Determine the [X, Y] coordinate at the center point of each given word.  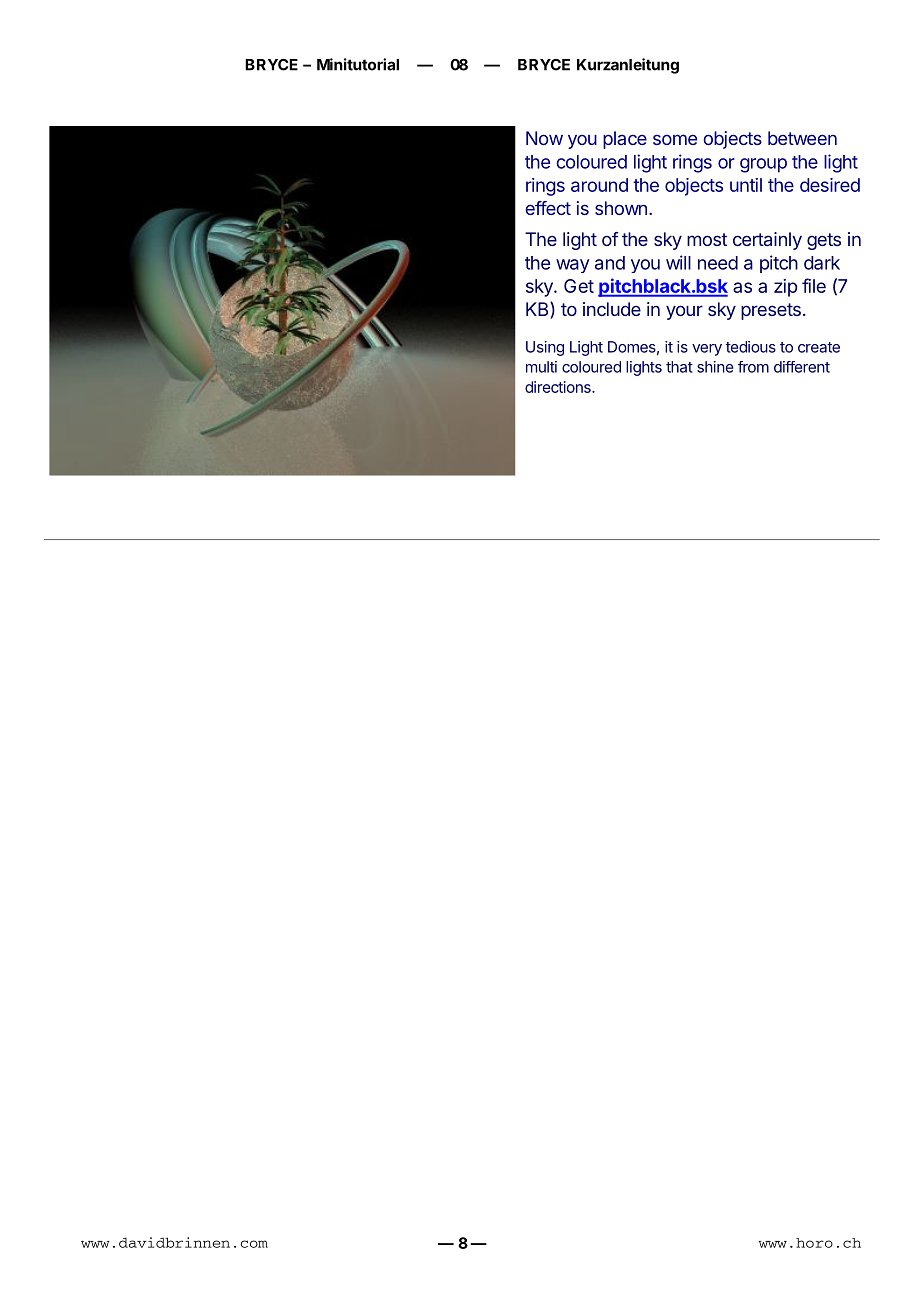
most [707, 239]
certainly [767, 241]
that [679, 367]
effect [548, 208]
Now [544, 138]
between [802, 138]
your [684, 312]
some [675, 139]
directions [559, 387]
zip [785, 288]
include [612, 309]
